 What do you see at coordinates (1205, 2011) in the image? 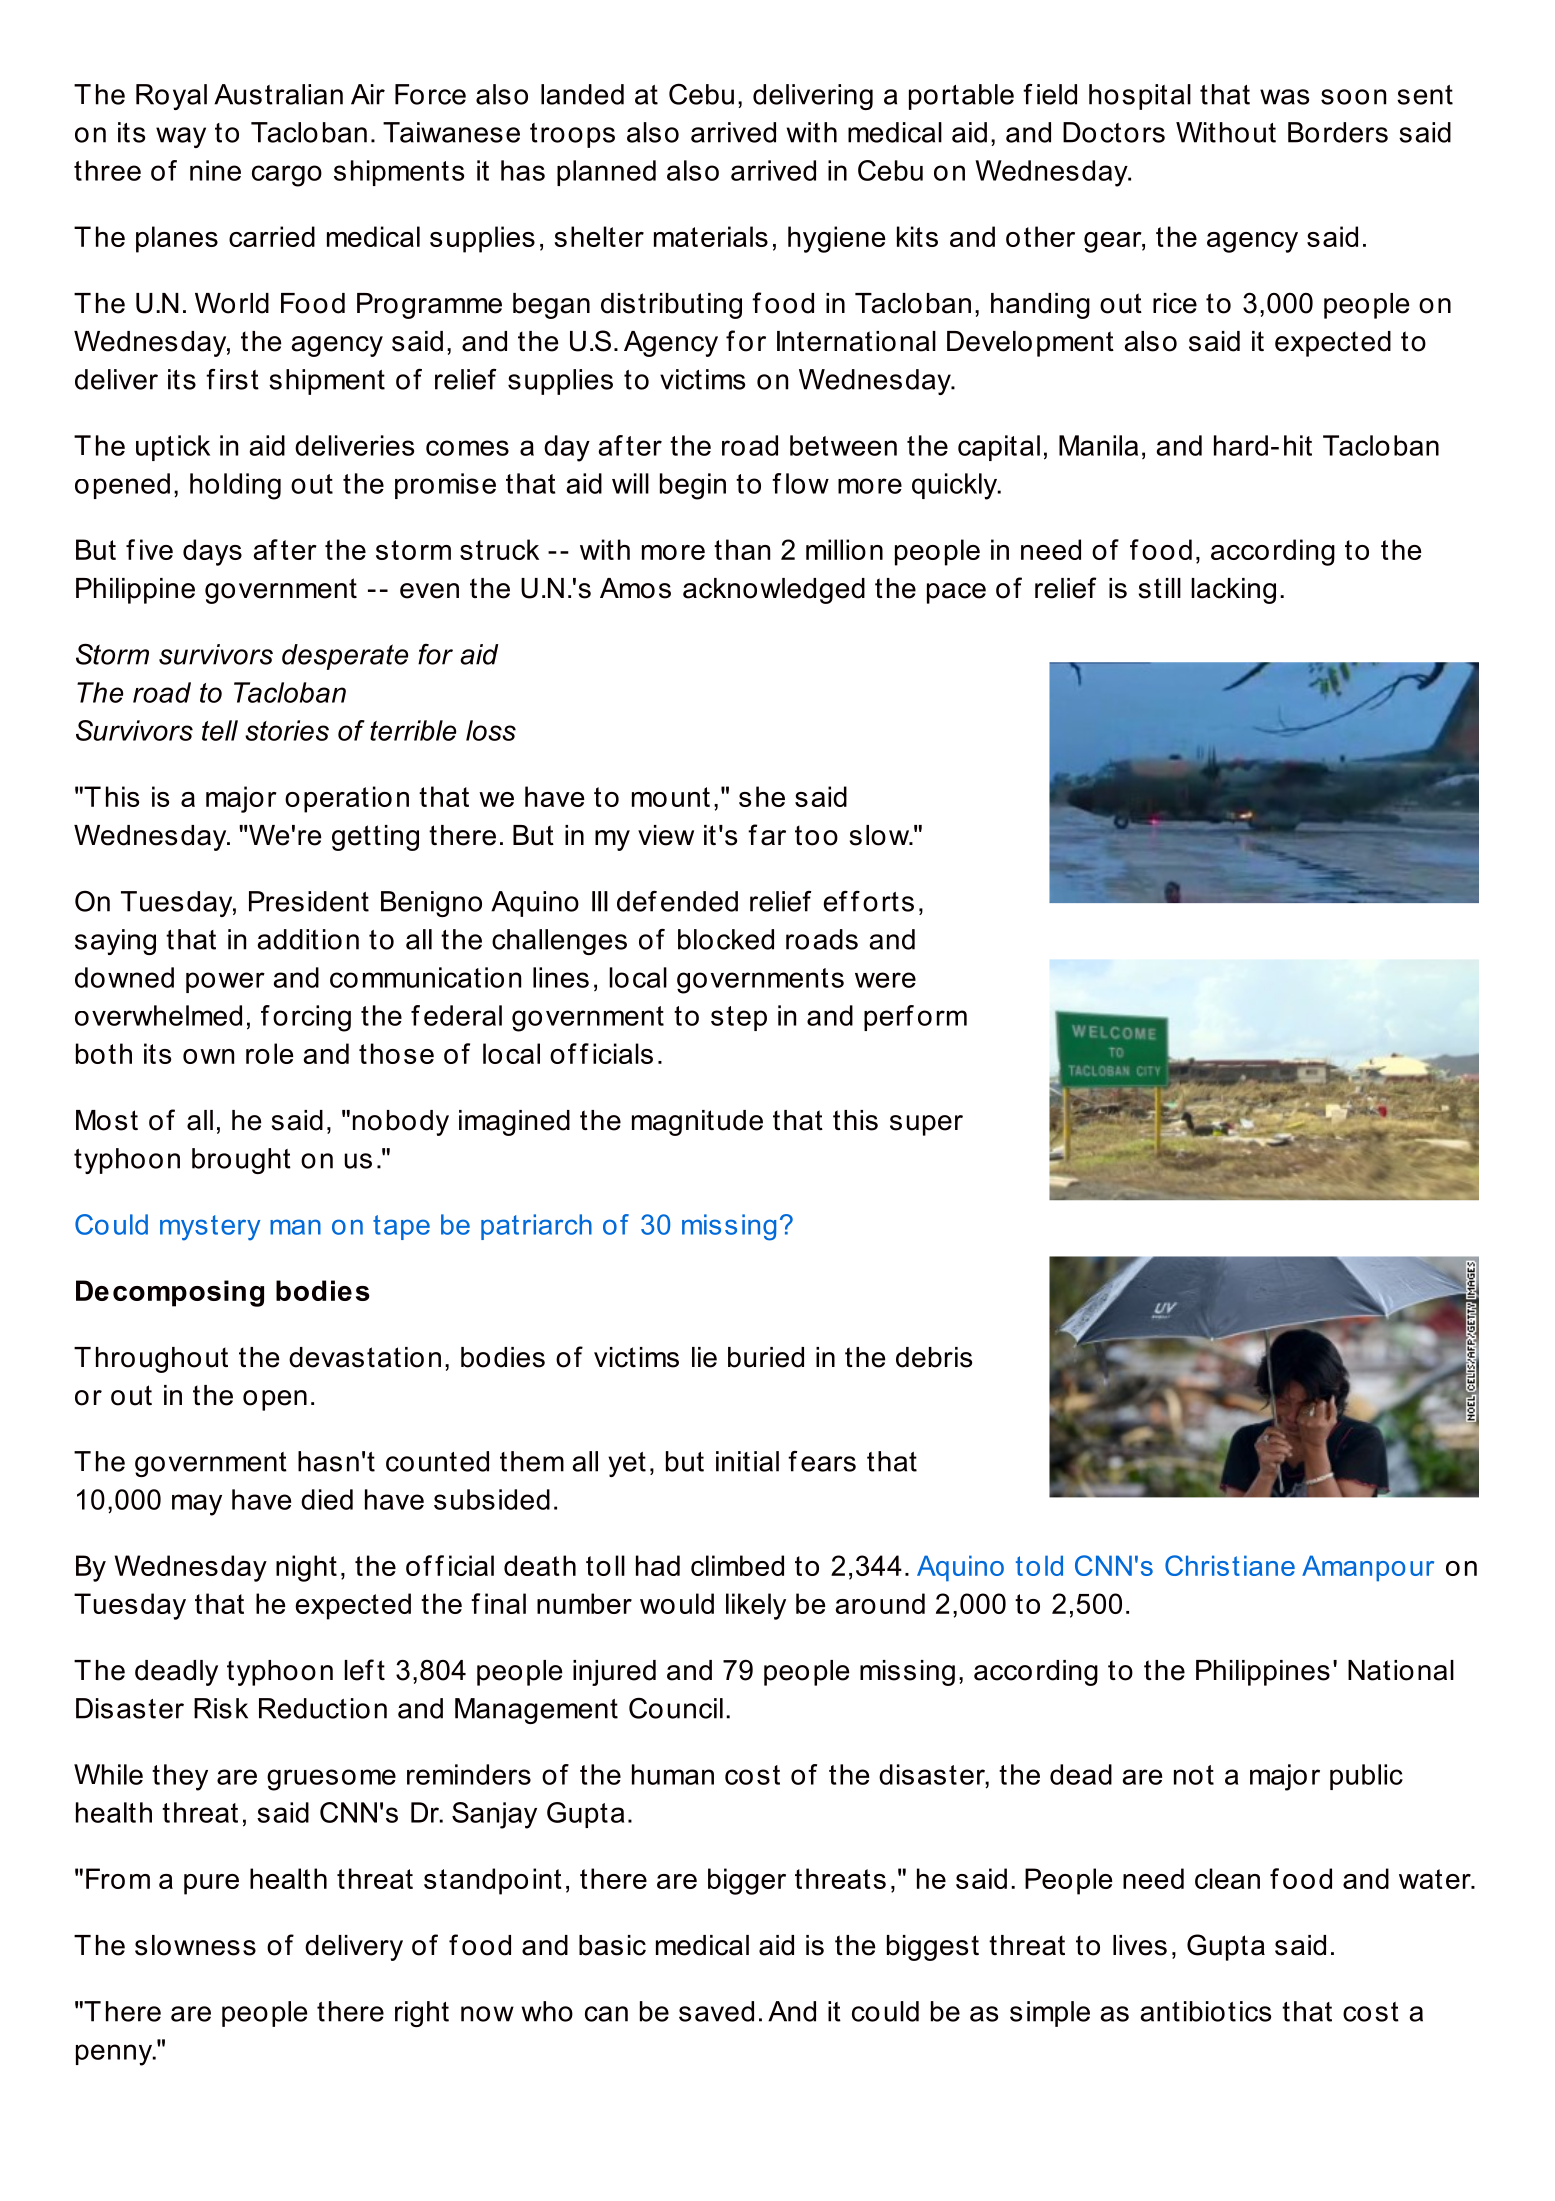
I see `antibiotics` at bounding box center [1205, 2011].
